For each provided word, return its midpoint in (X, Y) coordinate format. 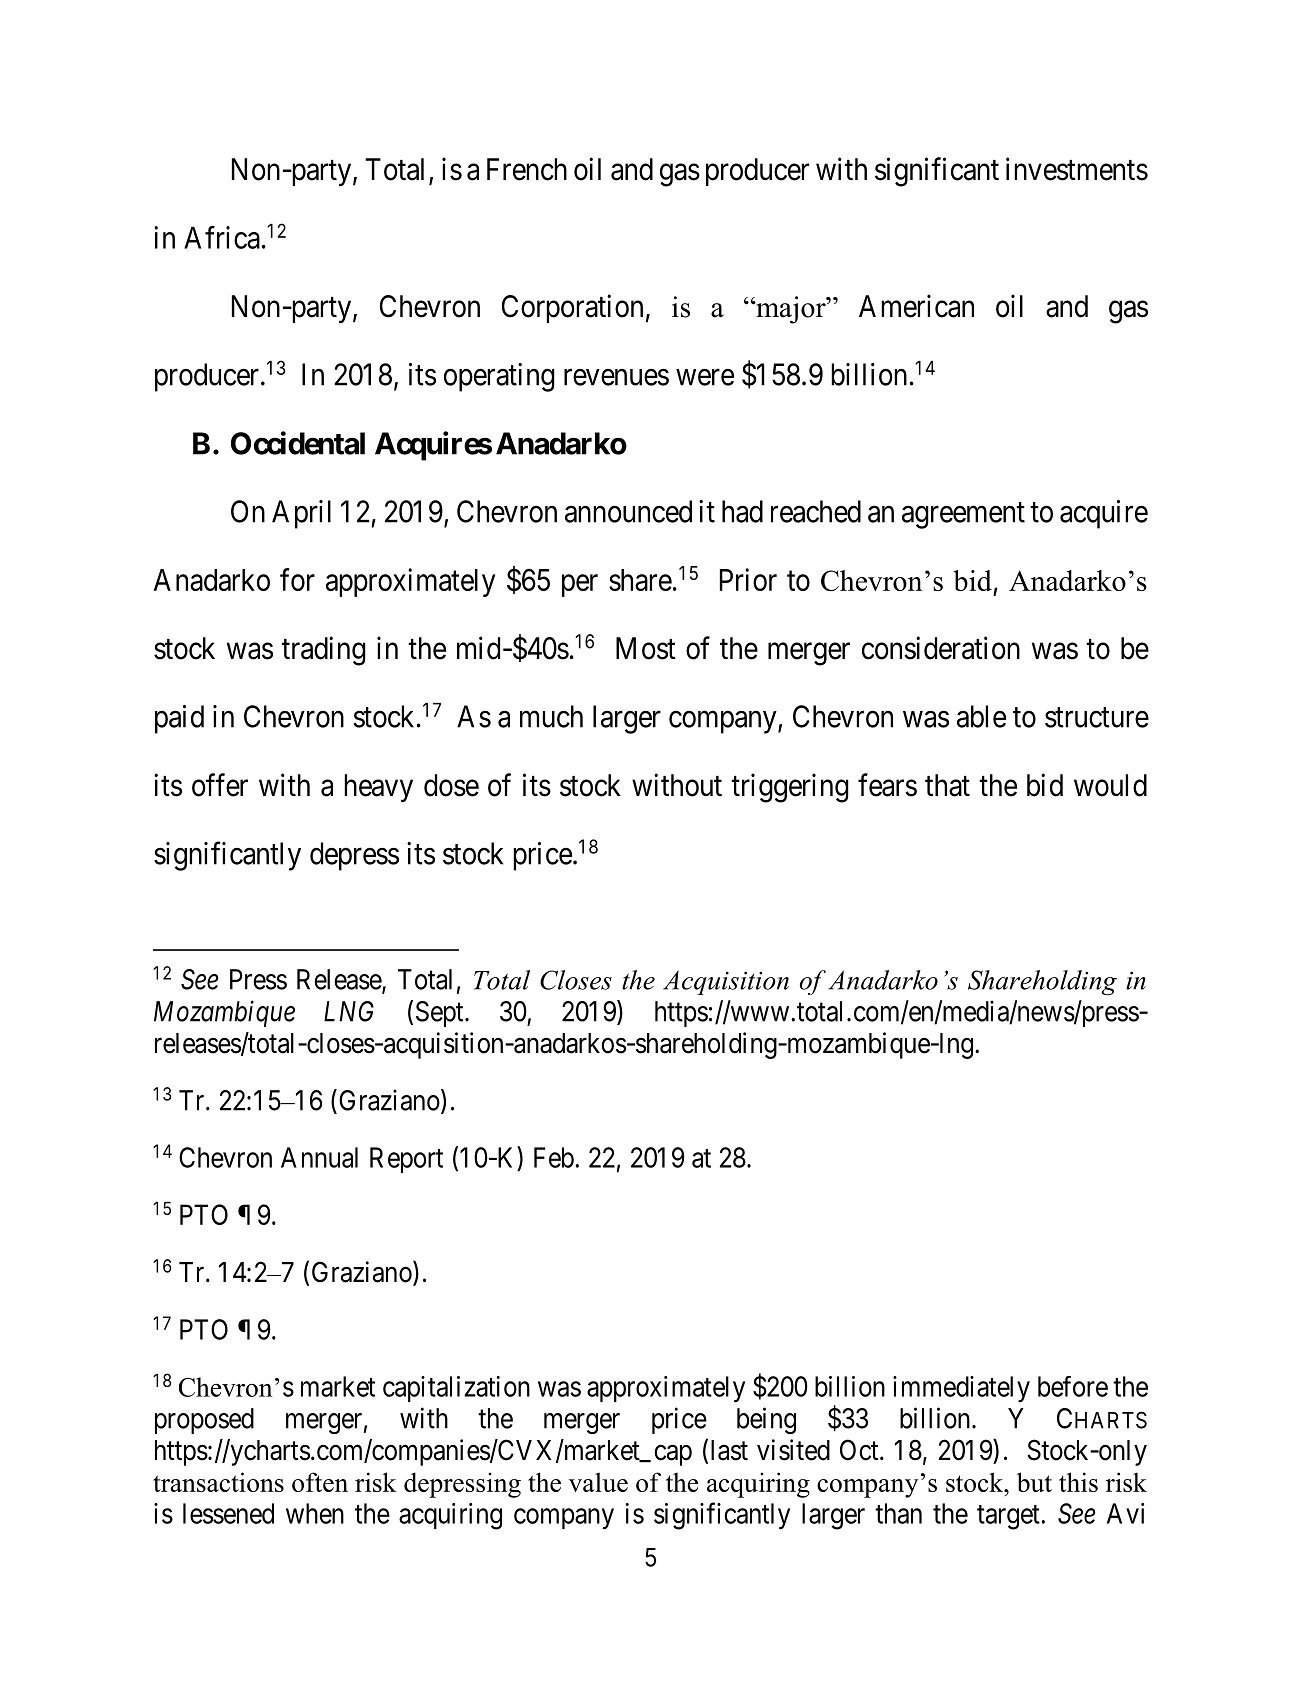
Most (646, 648)
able (981, 716)
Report (406, 1160)
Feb (554, 1157)
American (916, 306)
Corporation (572, 308)
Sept (441, 1014)
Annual (319, 1157)
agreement (963, 516)
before (1073, 1386)
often (320, 1482)
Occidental (298, 443)
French (527, 169)
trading (324, 651)
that (947, 785)
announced (628, 511)
